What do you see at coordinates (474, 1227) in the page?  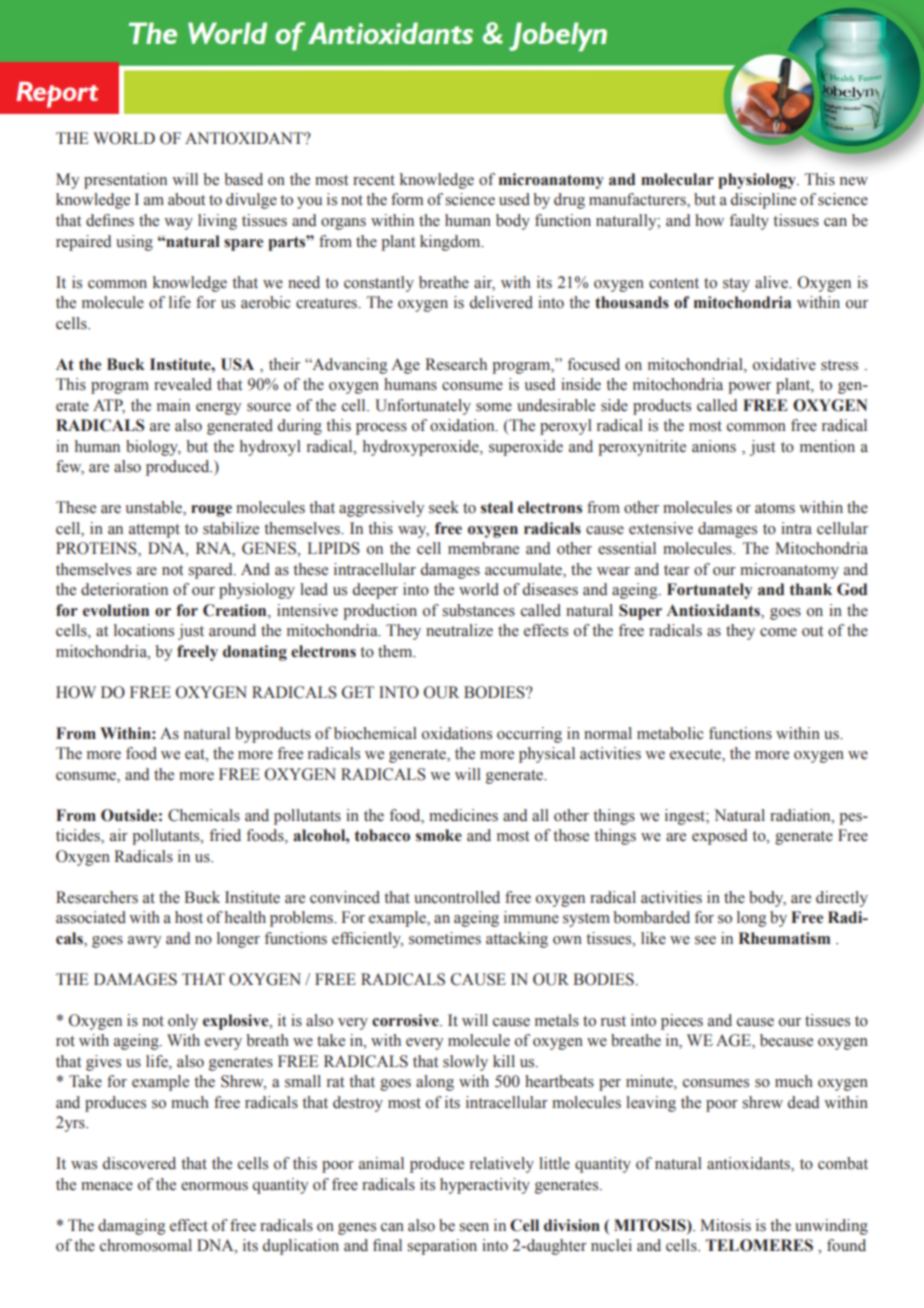 I see `seen` at bounding box center [474, 1227].
